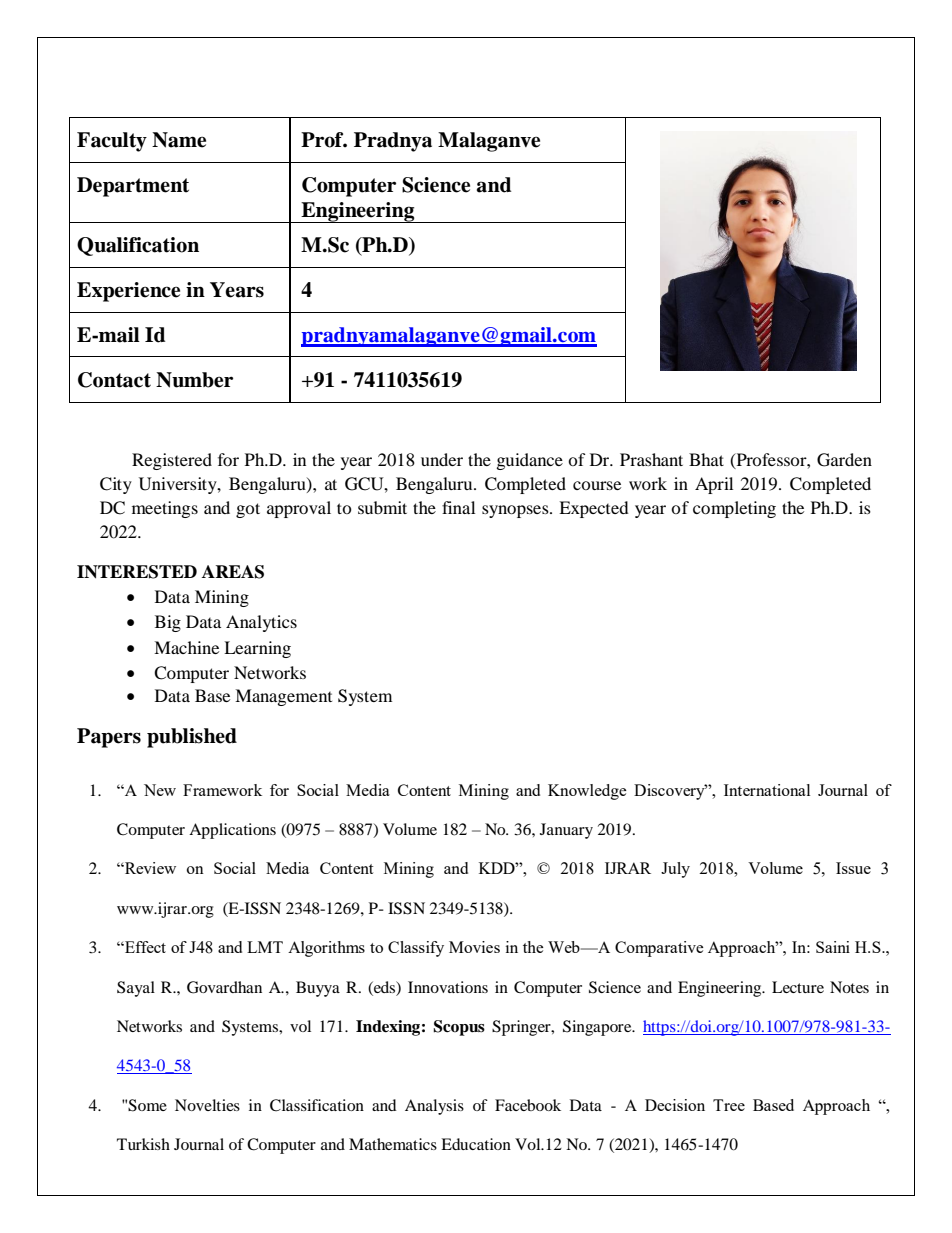 This screenshot has width=952, height=1233. Describe the element at coordinates (133, 187) in the screenshot. I see `Department` at that location.
